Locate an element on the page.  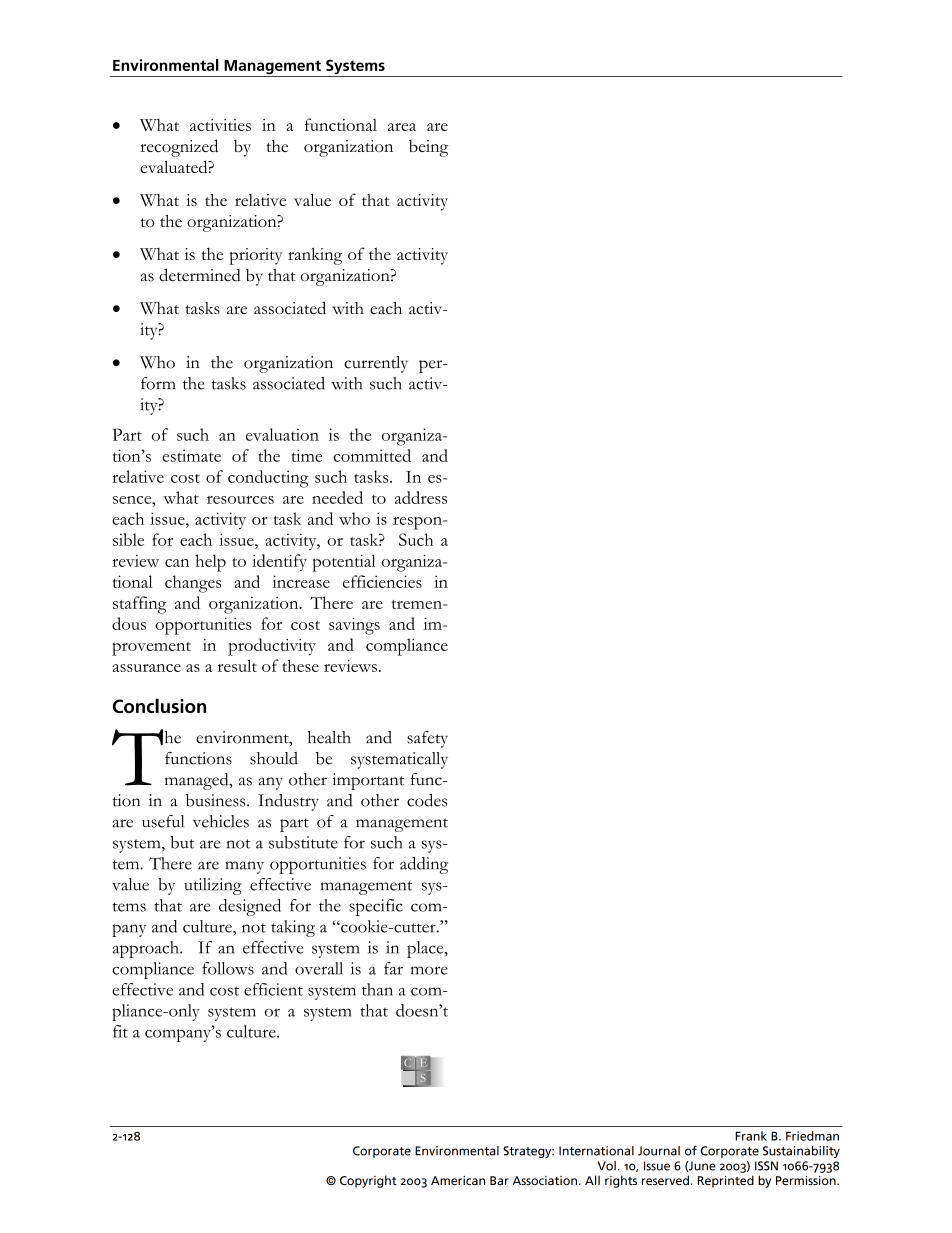
Copyright is located at coordinates (368, 1181).
